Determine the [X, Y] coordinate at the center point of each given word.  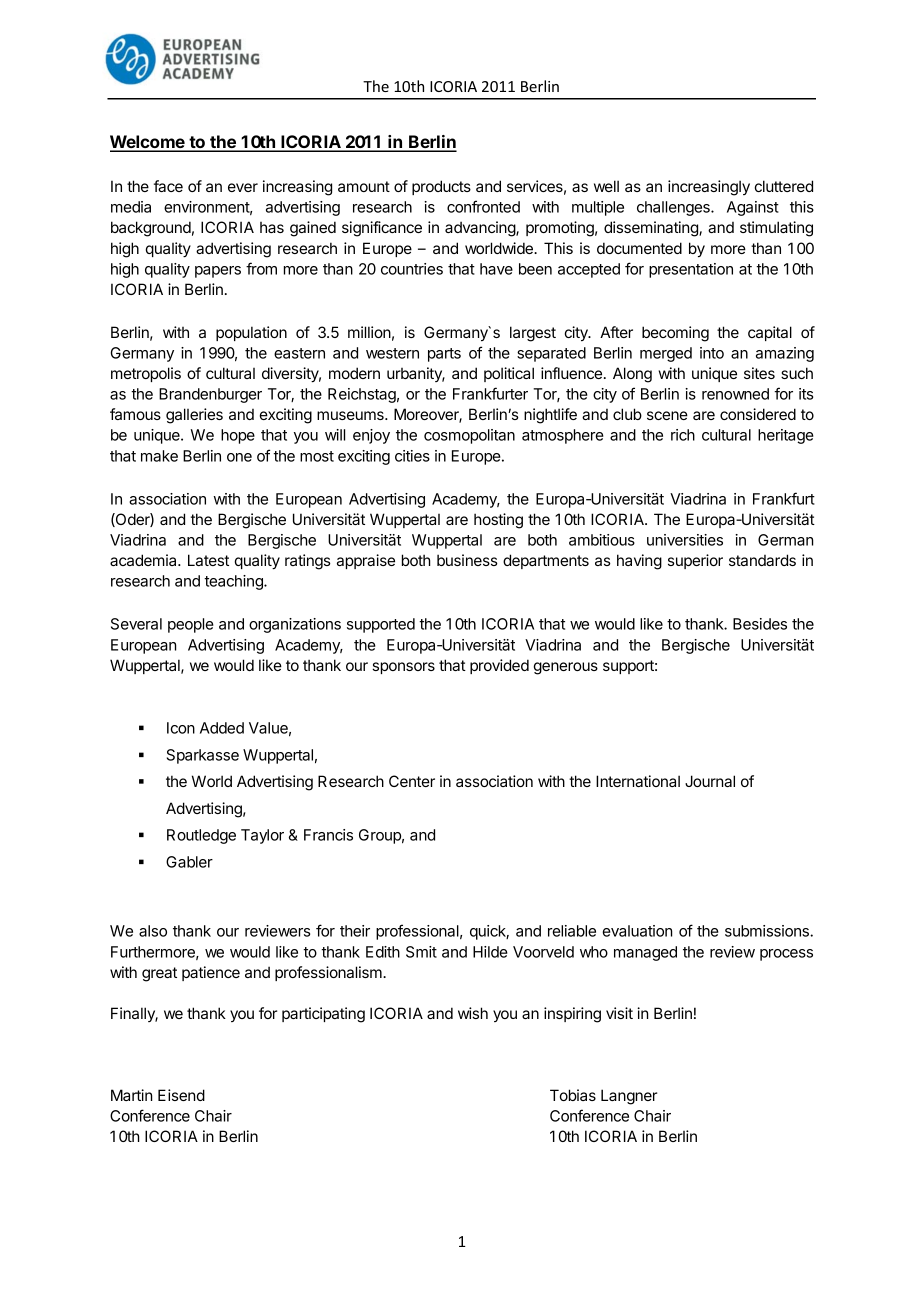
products [441, 187]
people [191, 625]
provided [499, 666]
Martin [131, 1095]
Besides [760, 624]
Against [753, 208]
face [168, 186]
